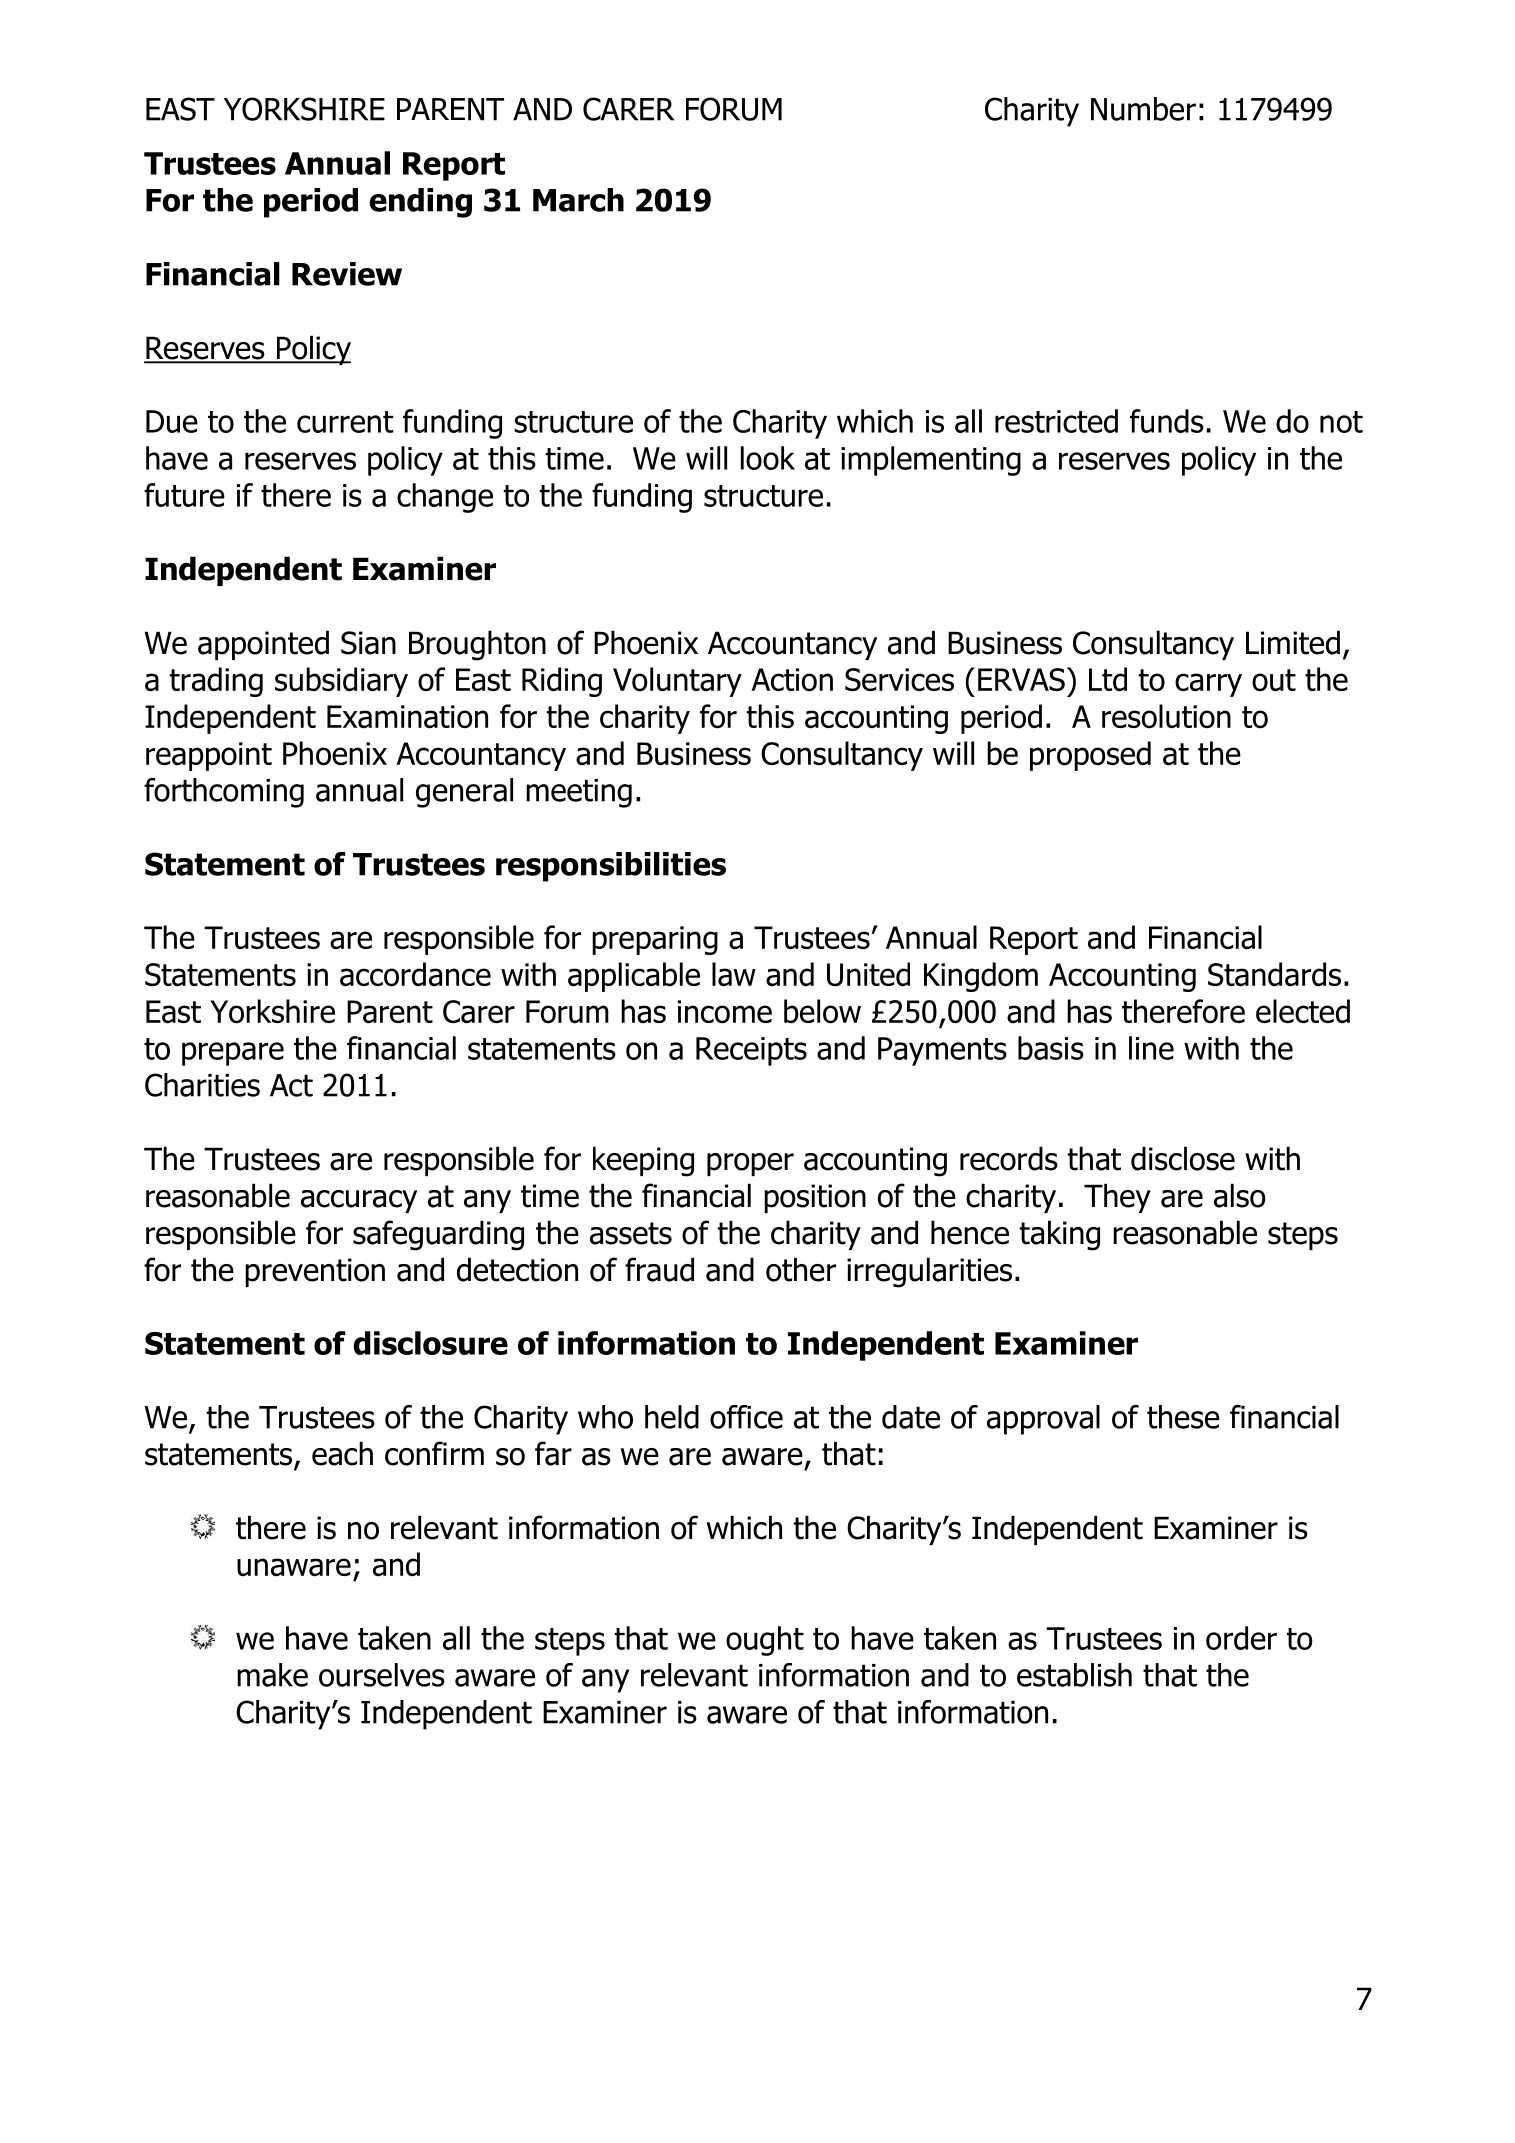 The image size is (1515, 2143). What do you see at coordinates (1274, 974) in the document?
I see `Standards` at bounding box center [1274, 974].
